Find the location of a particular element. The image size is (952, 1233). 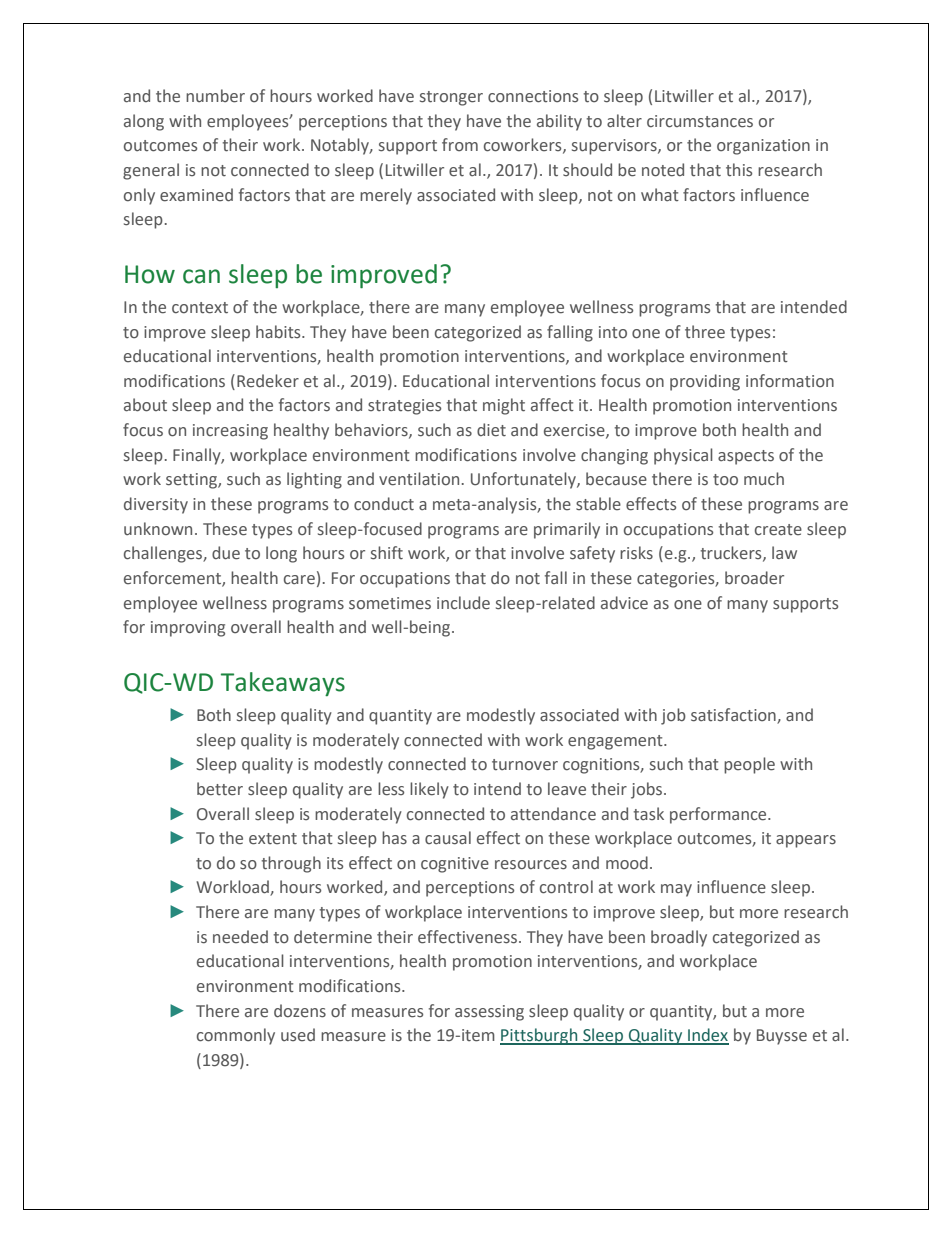

context is located at coordinates (200, 308).
